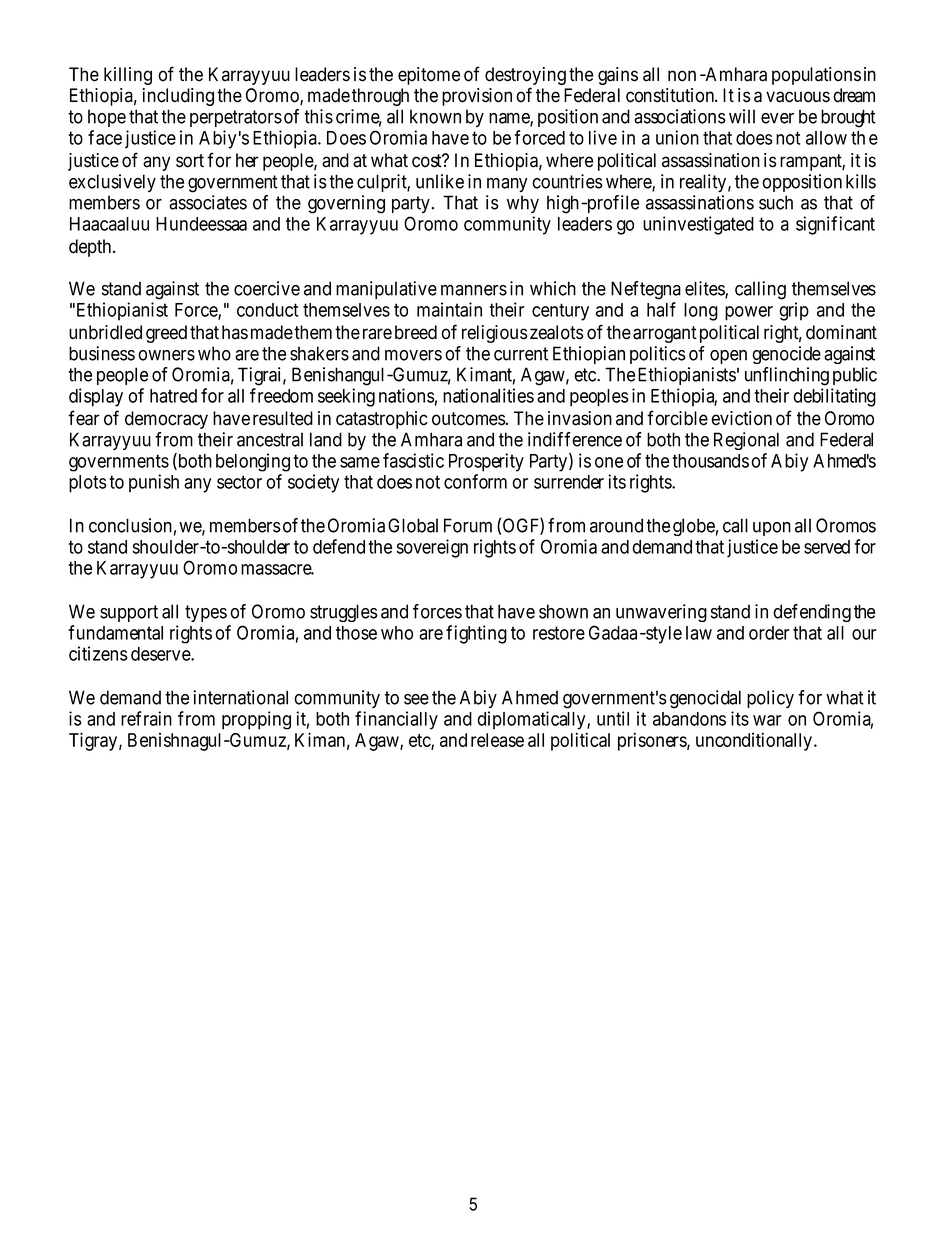 This screenshot has height=1233, width=952. Describe the element at coordinates (166, 334) in the screenshot. I see `greed` at that location.
